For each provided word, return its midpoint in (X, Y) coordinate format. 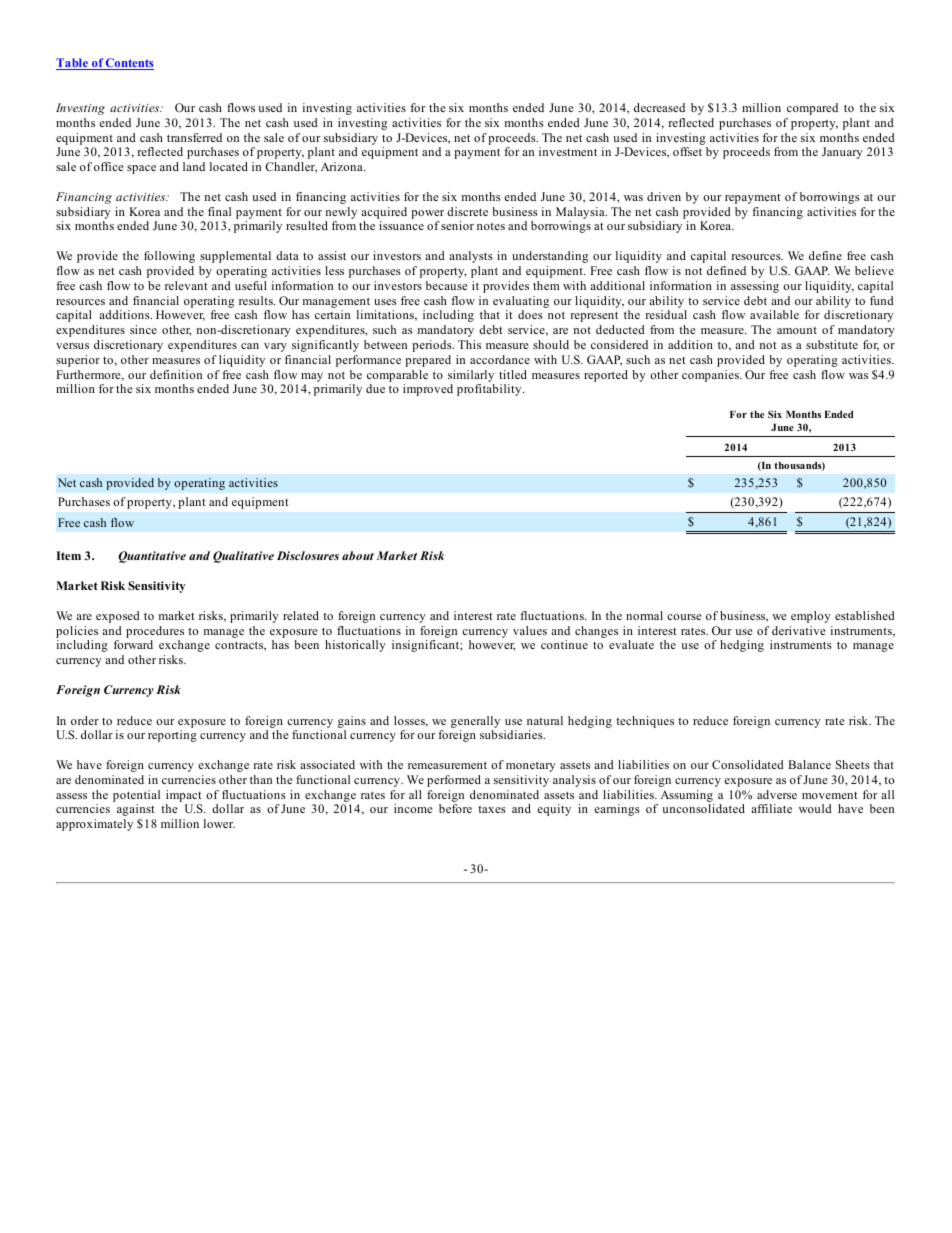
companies (711, 376)
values (530, 630)
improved (428, 390)
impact (183, 796)
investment (568, 151)
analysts (471, 257)
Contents (129, 64)
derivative (798, 630)
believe (874, 270)
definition (176, 374)
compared (812, 109)
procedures (155, 632)
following (169, 257)
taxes (492, 809)
